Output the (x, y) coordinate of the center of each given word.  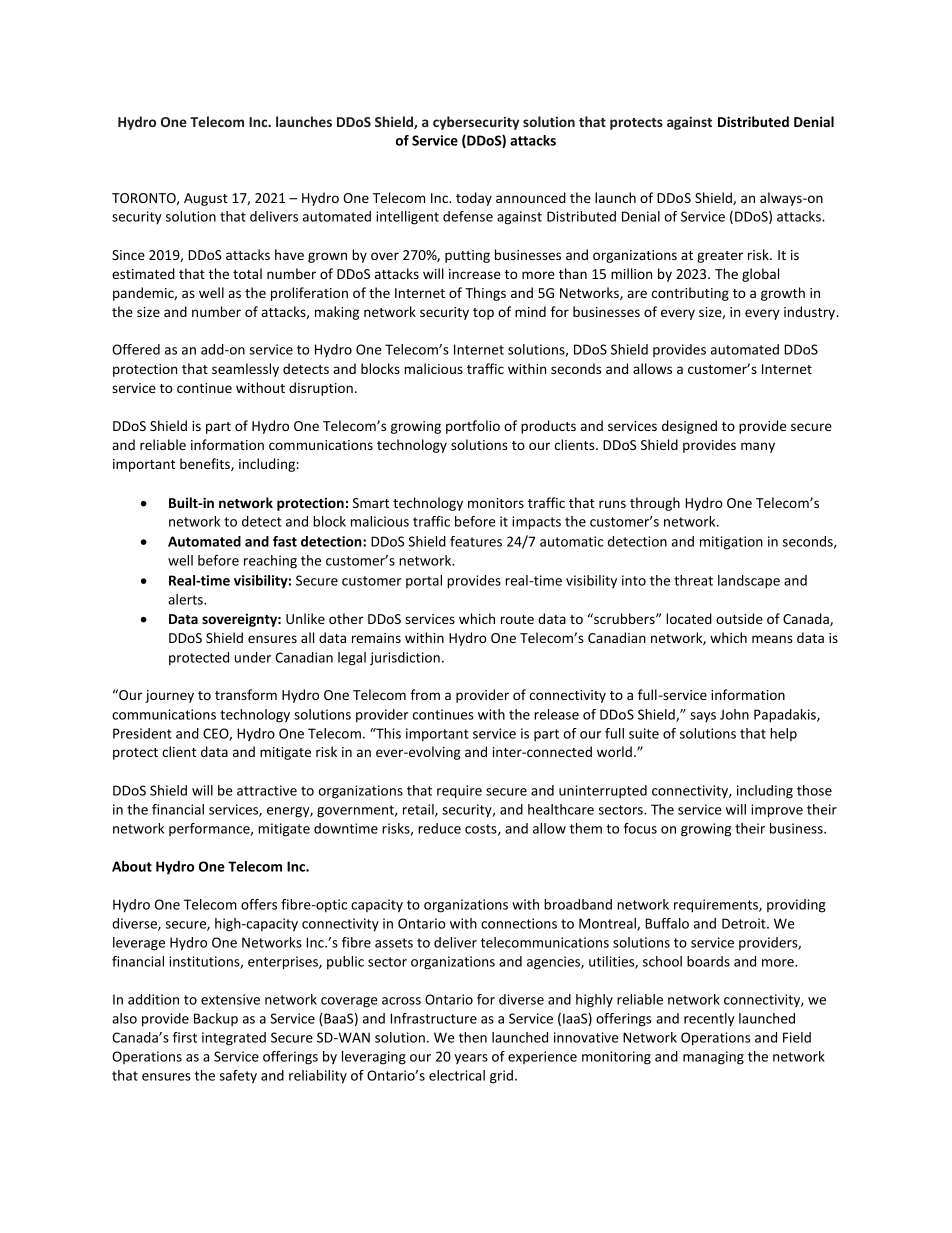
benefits (206, 464)
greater (720, 257)
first (185, 1037)
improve (777, 811)
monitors (496, 503)
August (206, 199)
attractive (267, 790)
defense (468, 216)
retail (419, 810)
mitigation (731, 543)
